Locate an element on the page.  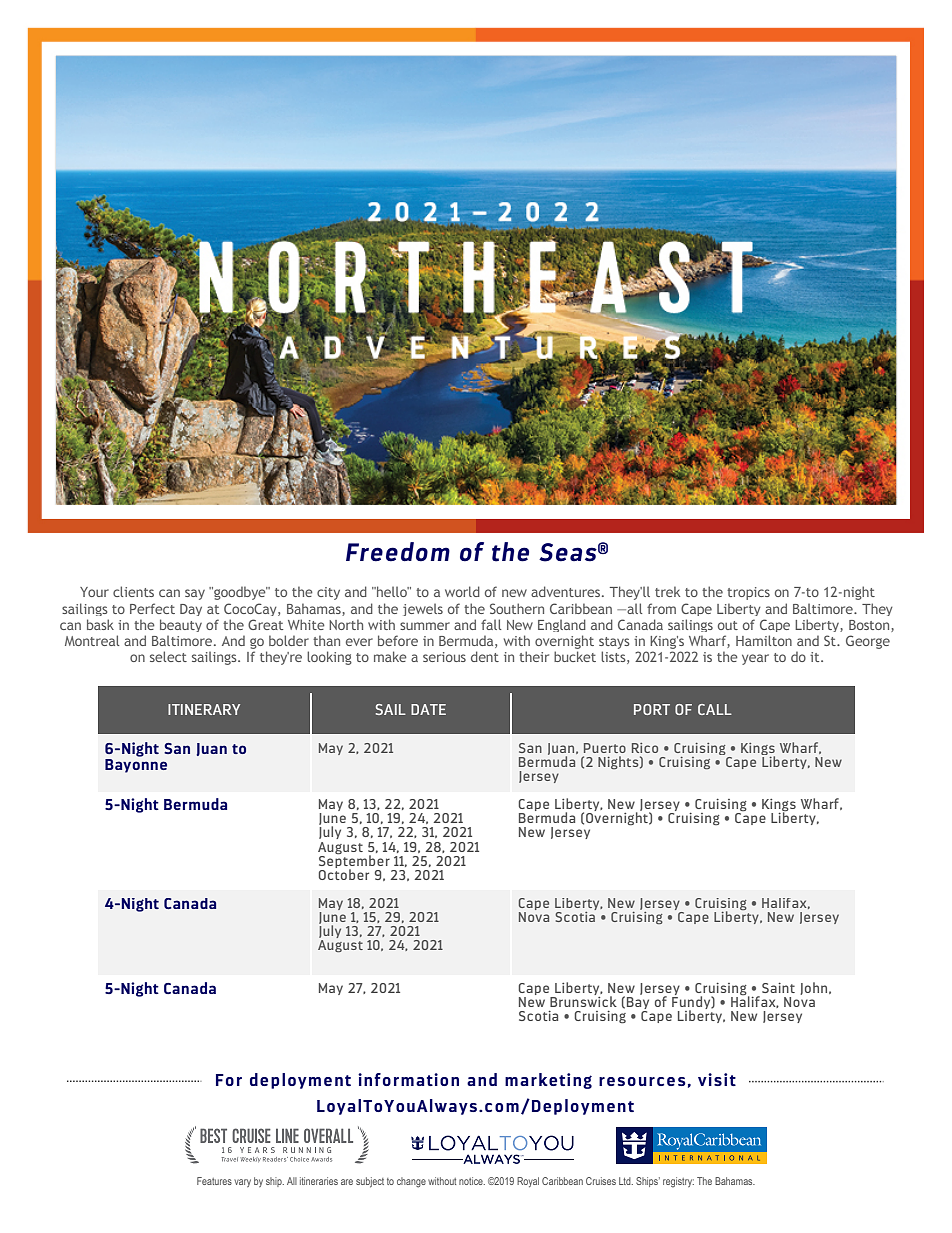
ITINERARY is located at coordinates (204, 709).
